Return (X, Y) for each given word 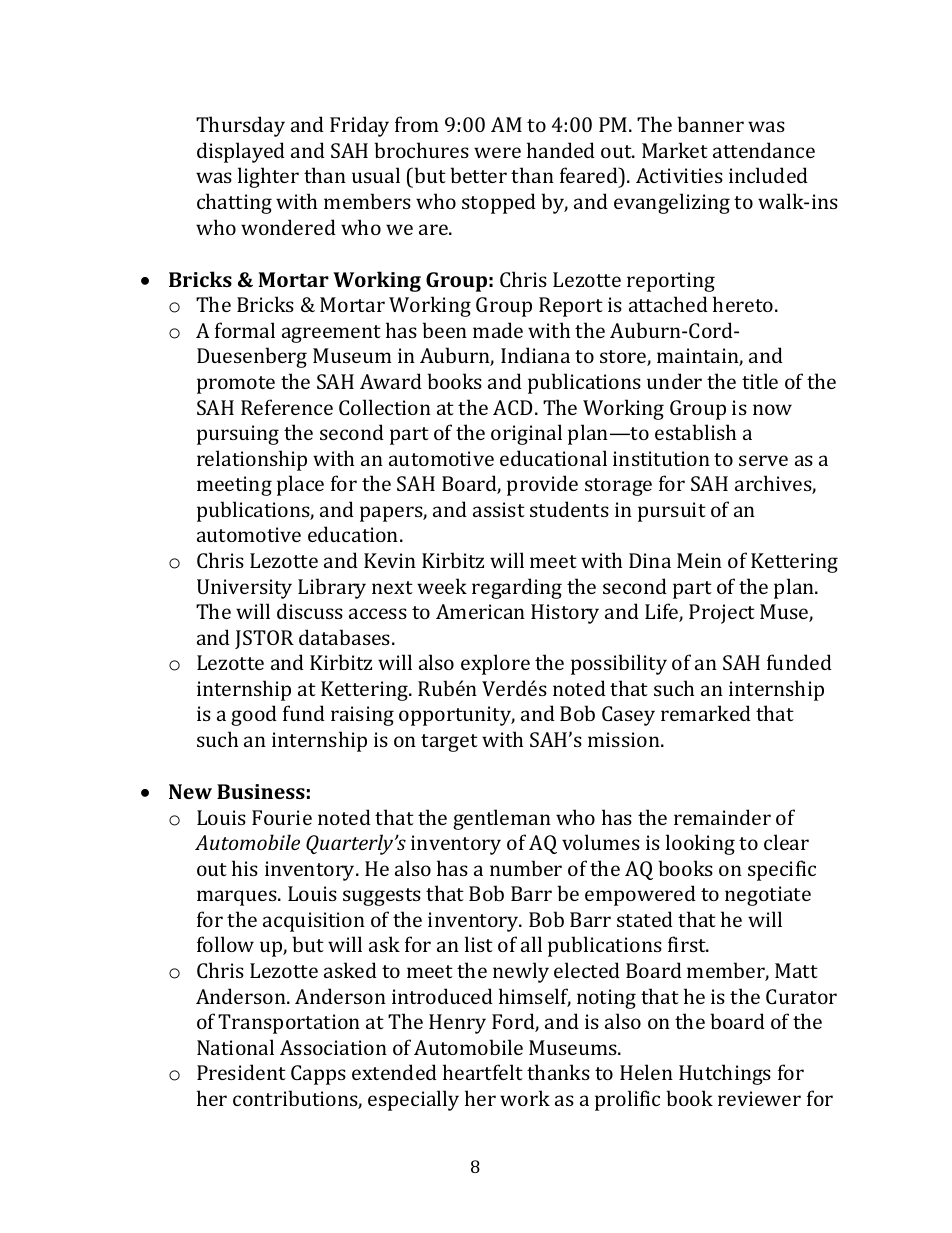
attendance (764, 150)
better (478, 175)
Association (333, 1047)
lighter (268, 177)
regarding (517, 588)
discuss (310, 611)
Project (722, 614)
